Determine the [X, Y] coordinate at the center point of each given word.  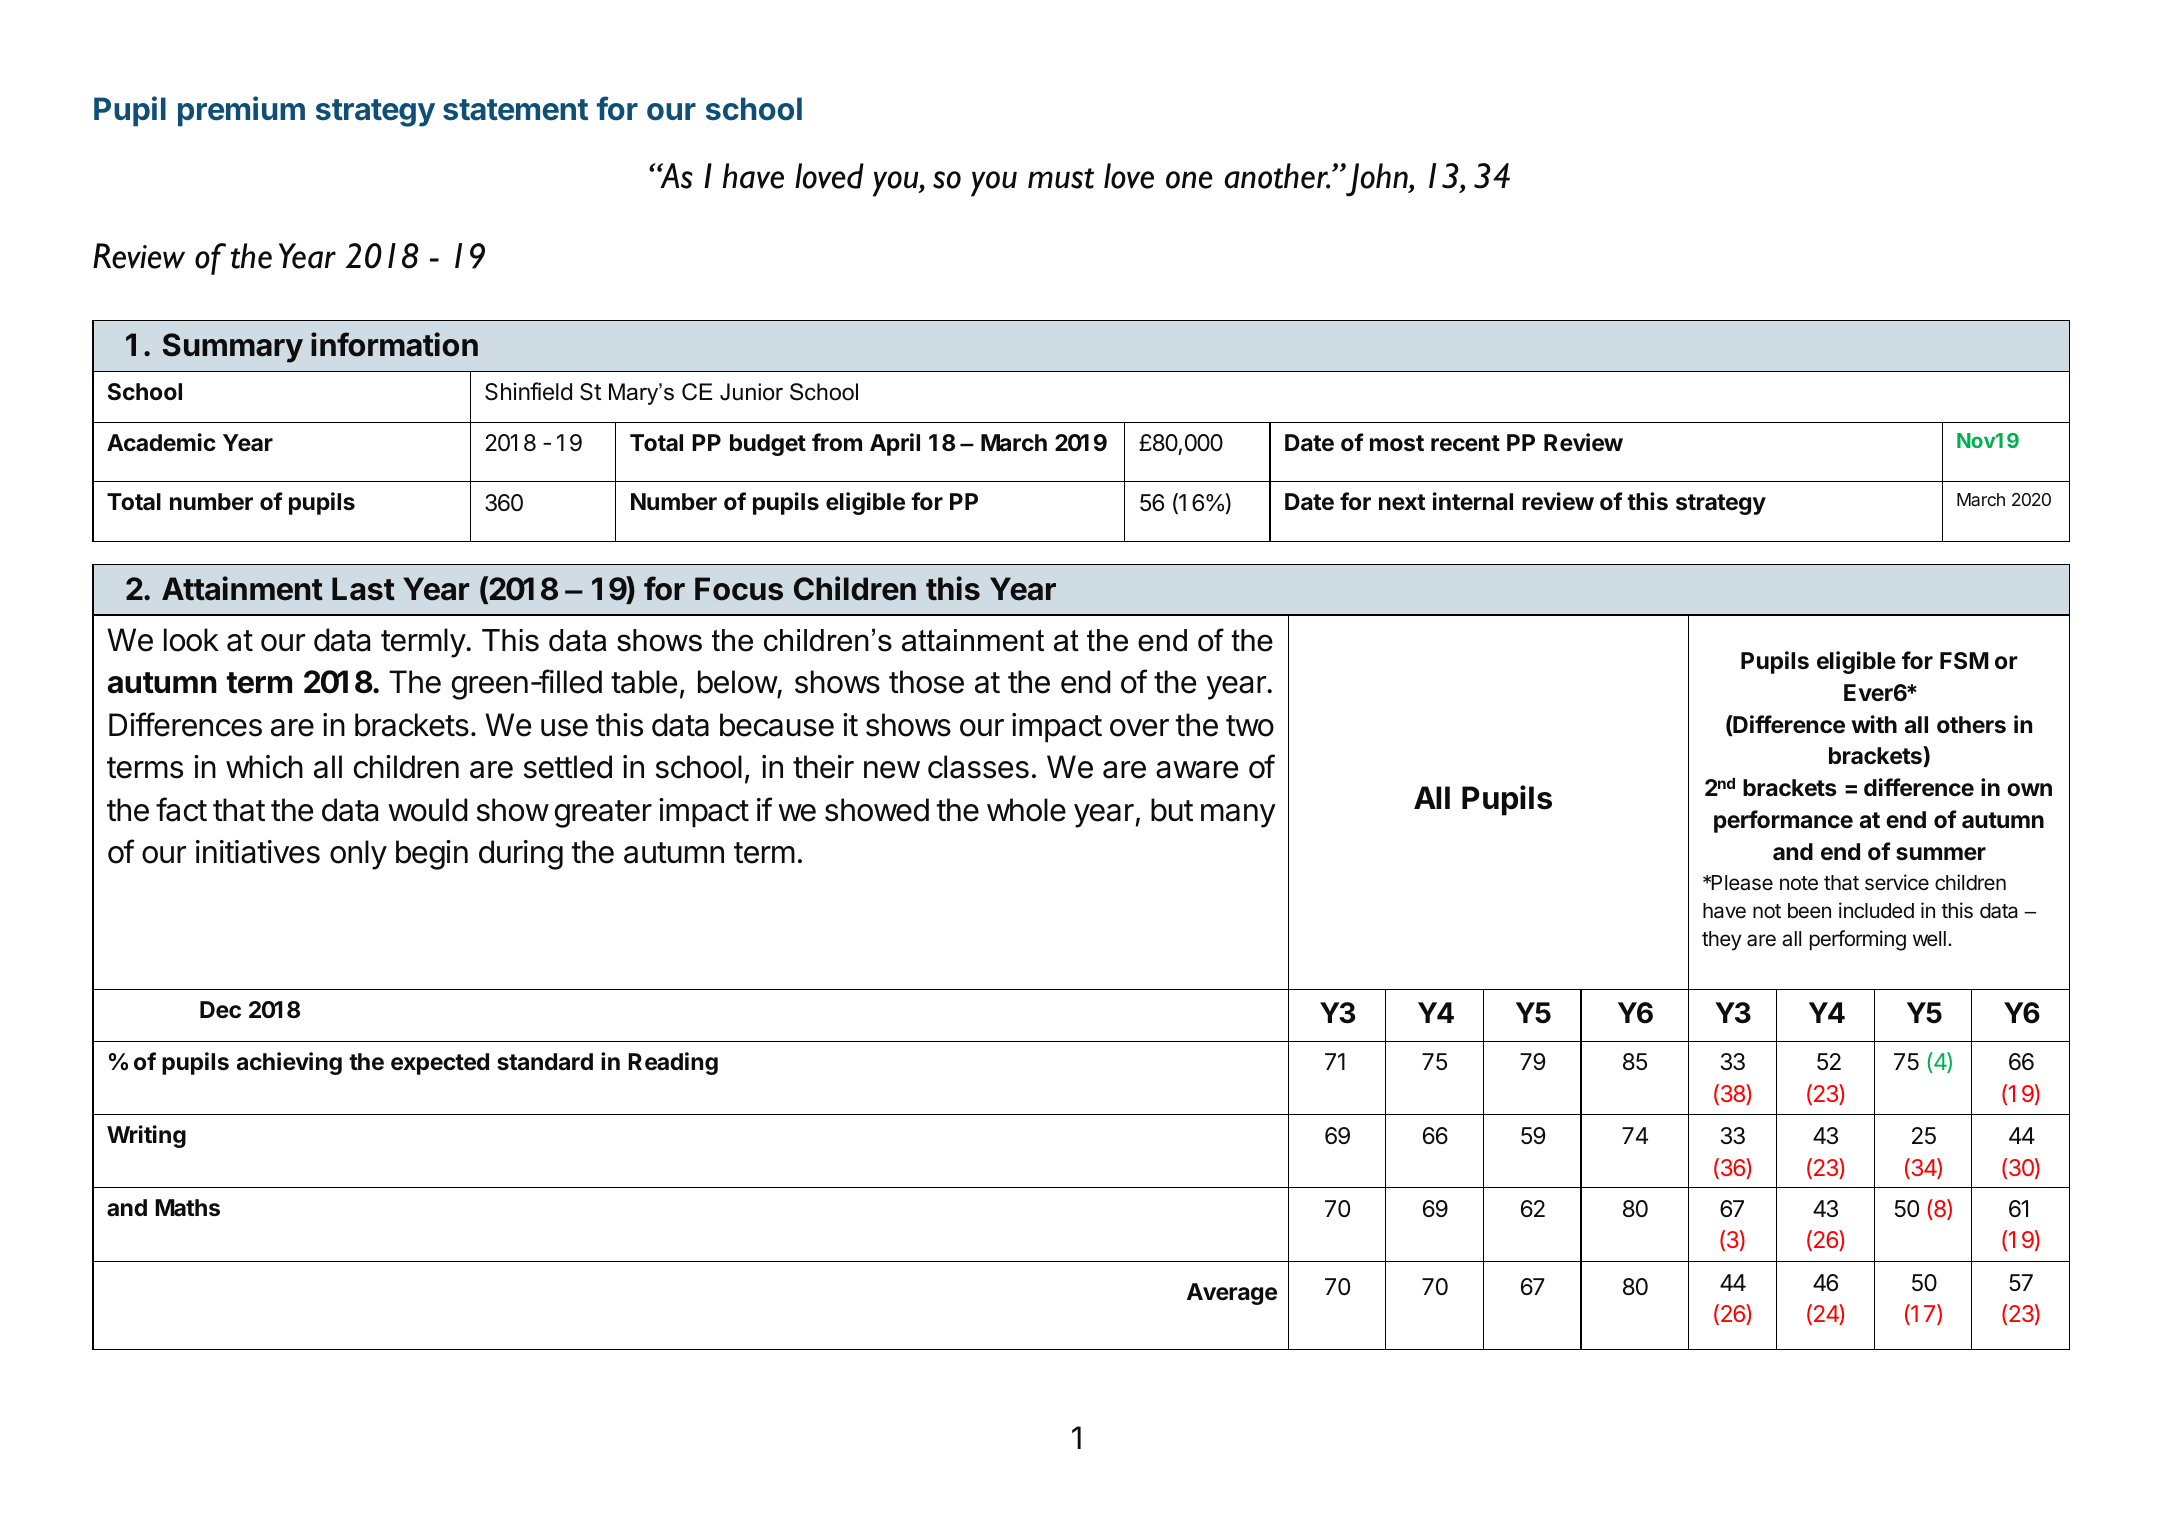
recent [1465, 443]
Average [1232, 1294]
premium [241, 111]
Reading [673, 1063]
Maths [187, 1208]
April [895, 444]
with [1874, 724]
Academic [161, 442]
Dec [220, 1010]
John [1377, 180]
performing [1858, 940]
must [1061, 178]
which [264, 767]
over [1139, 728]
